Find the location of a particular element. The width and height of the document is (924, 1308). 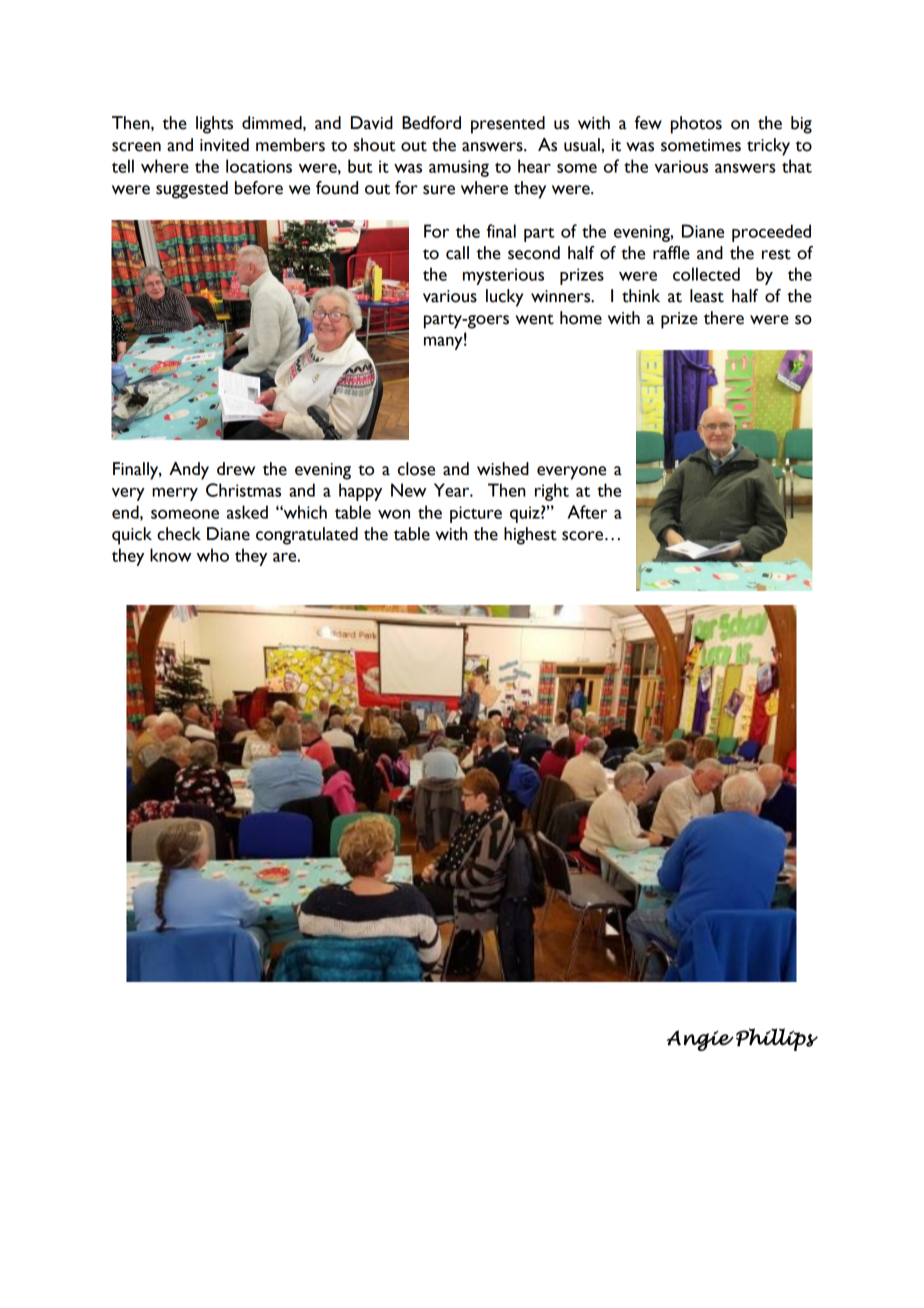

invited is located at coordinates (224, 145).
